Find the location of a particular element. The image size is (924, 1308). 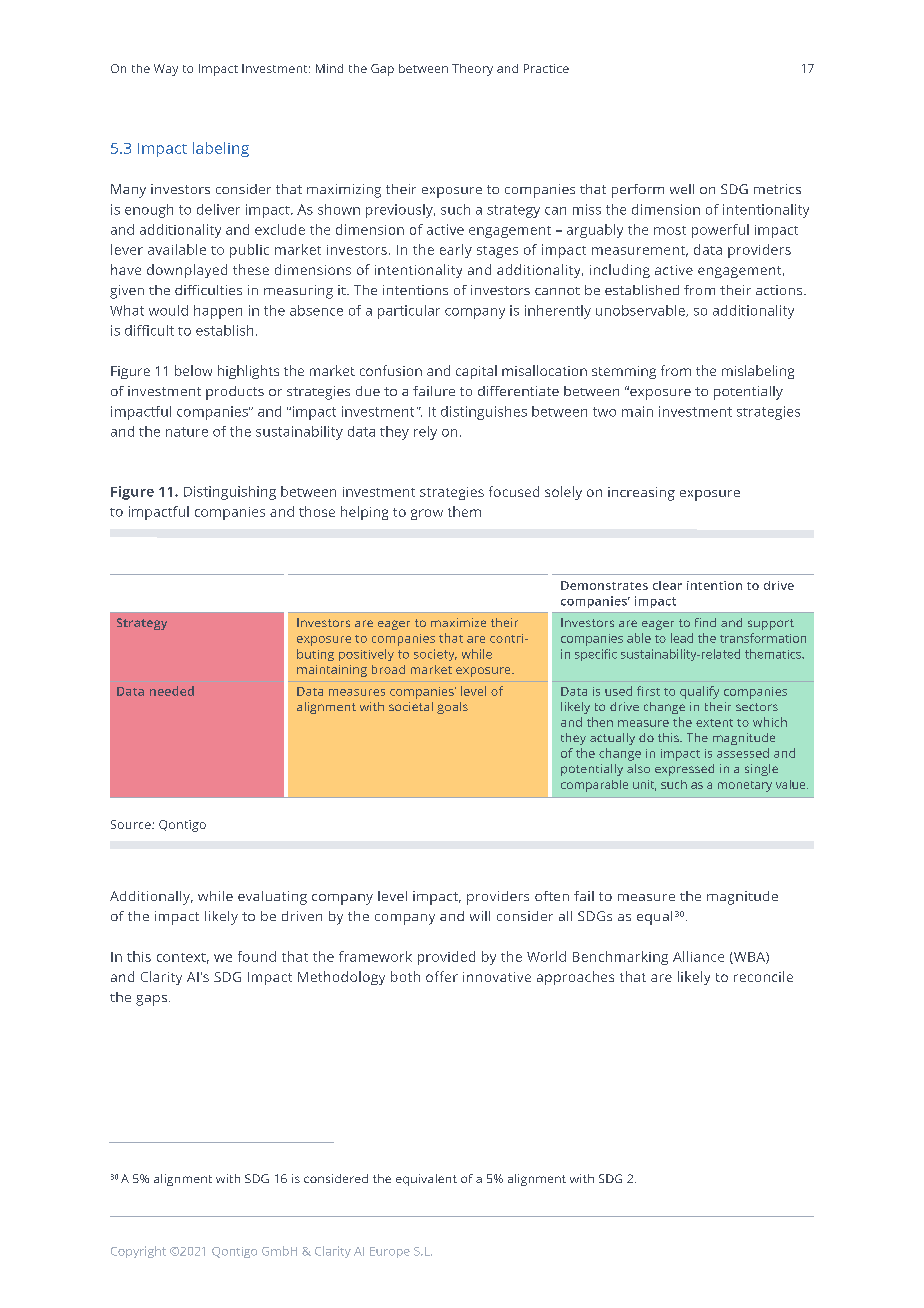

increasing is located at coordinates (641, 494).
